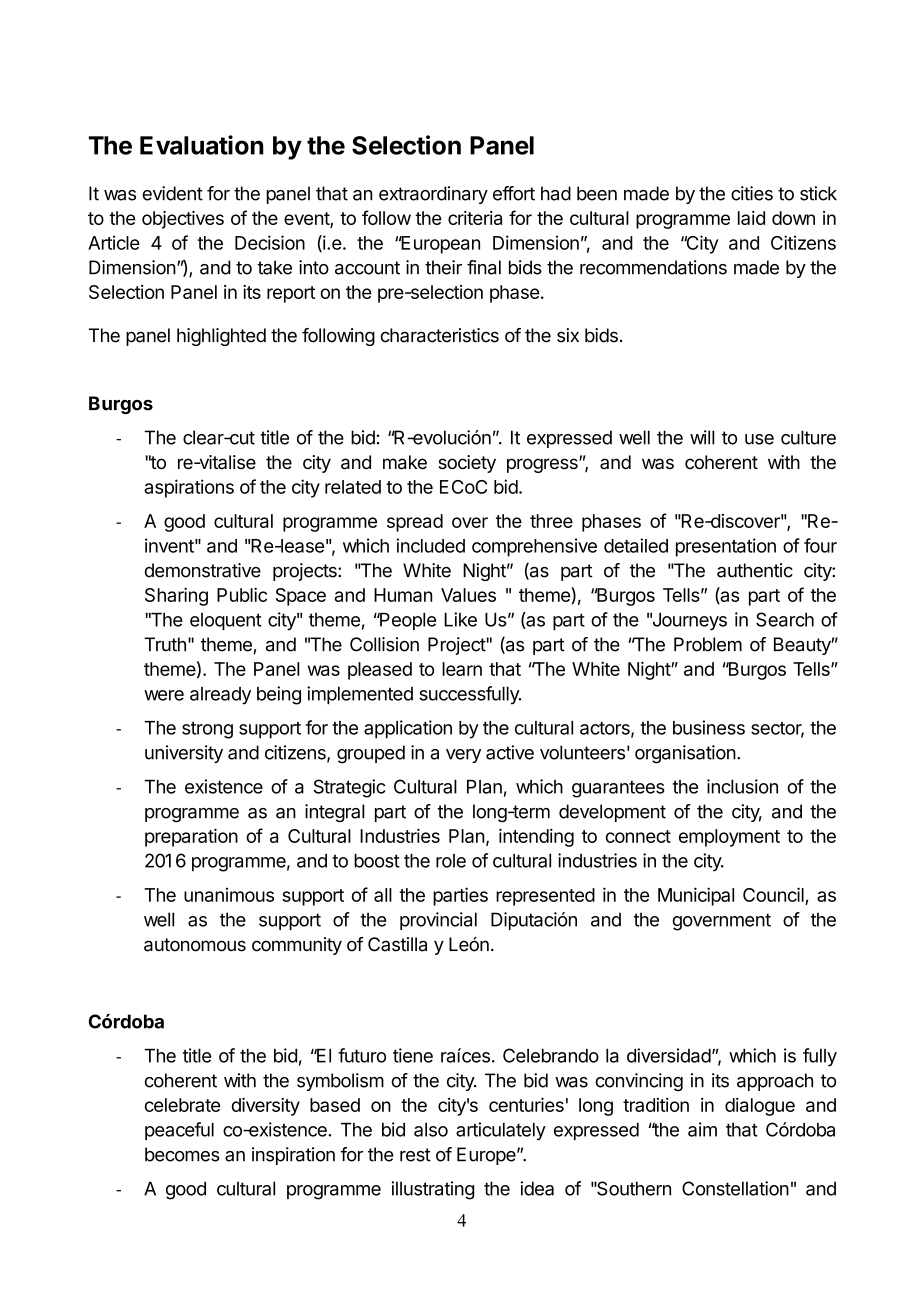  What do you see at coordinates (189, 488) in the page?
I see `aspirations` at bounding box center [189, 488].
